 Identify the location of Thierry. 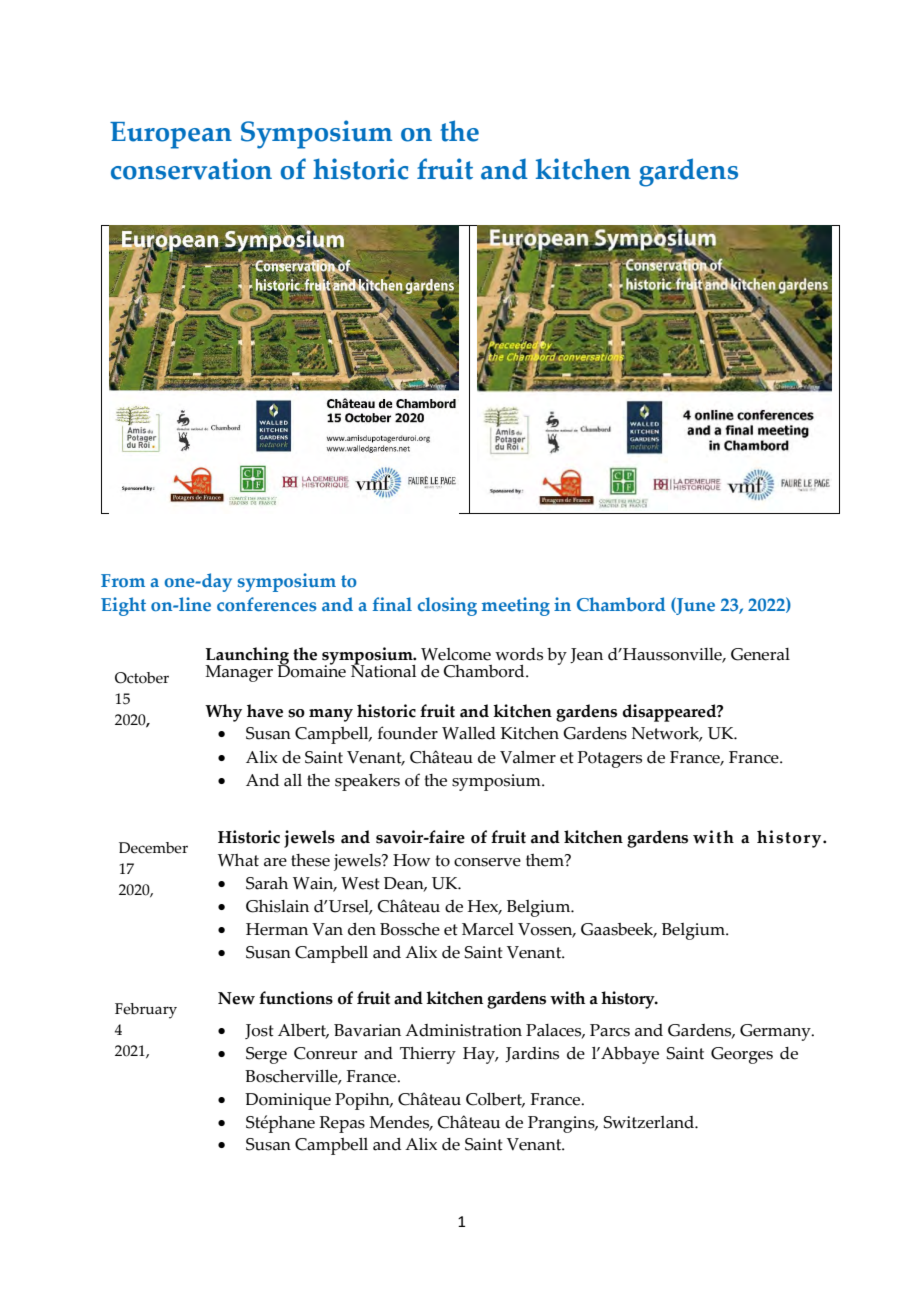
(428, 1055).
